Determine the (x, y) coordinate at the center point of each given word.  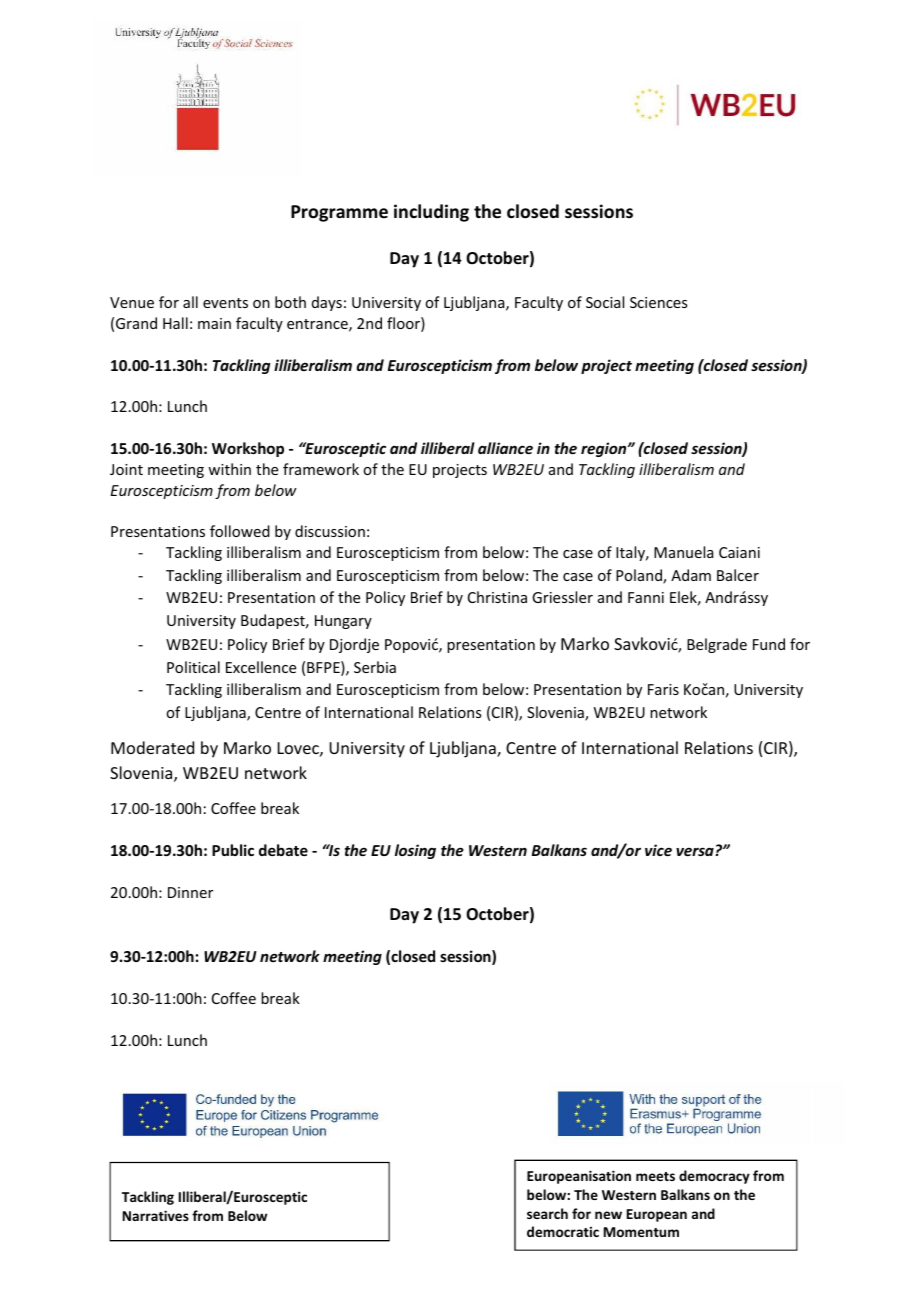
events (225, 303)
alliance (505, 448)
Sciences (658, 302)
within (229, 469)
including (431, 213)
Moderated (152, 747)
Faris (663, 689)
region (605, 449)
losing (415, 851)
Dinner (190, 892)
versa (695, 851)
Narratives (156, 1215)
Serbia (375, 667)
